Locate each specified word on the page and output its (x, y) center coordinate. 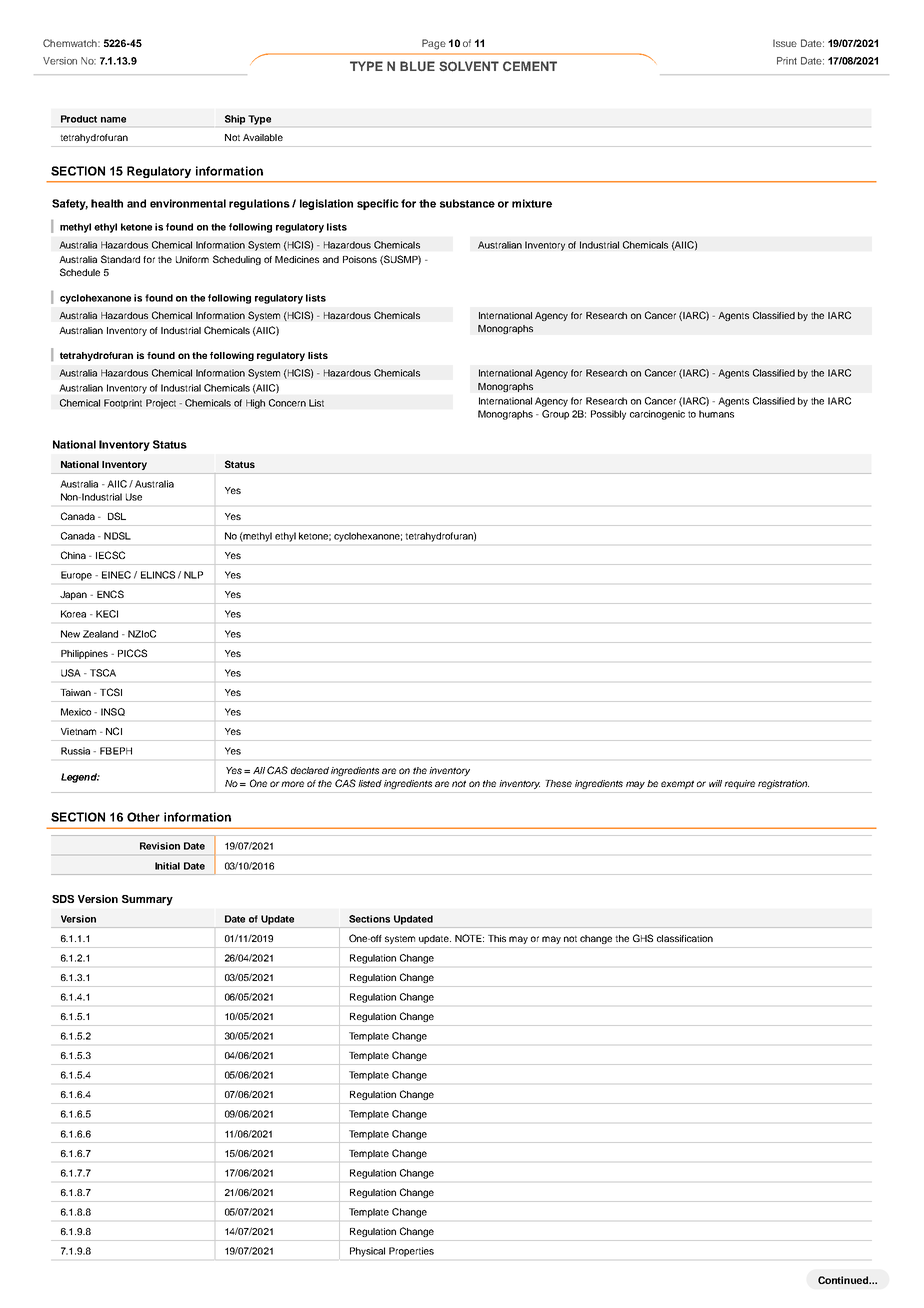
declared (310, 770)
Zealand (100, 634)
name (113, 120)
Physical (367, 1252)
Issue (785, 43)
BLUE (417, 66)
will (715, 783)
